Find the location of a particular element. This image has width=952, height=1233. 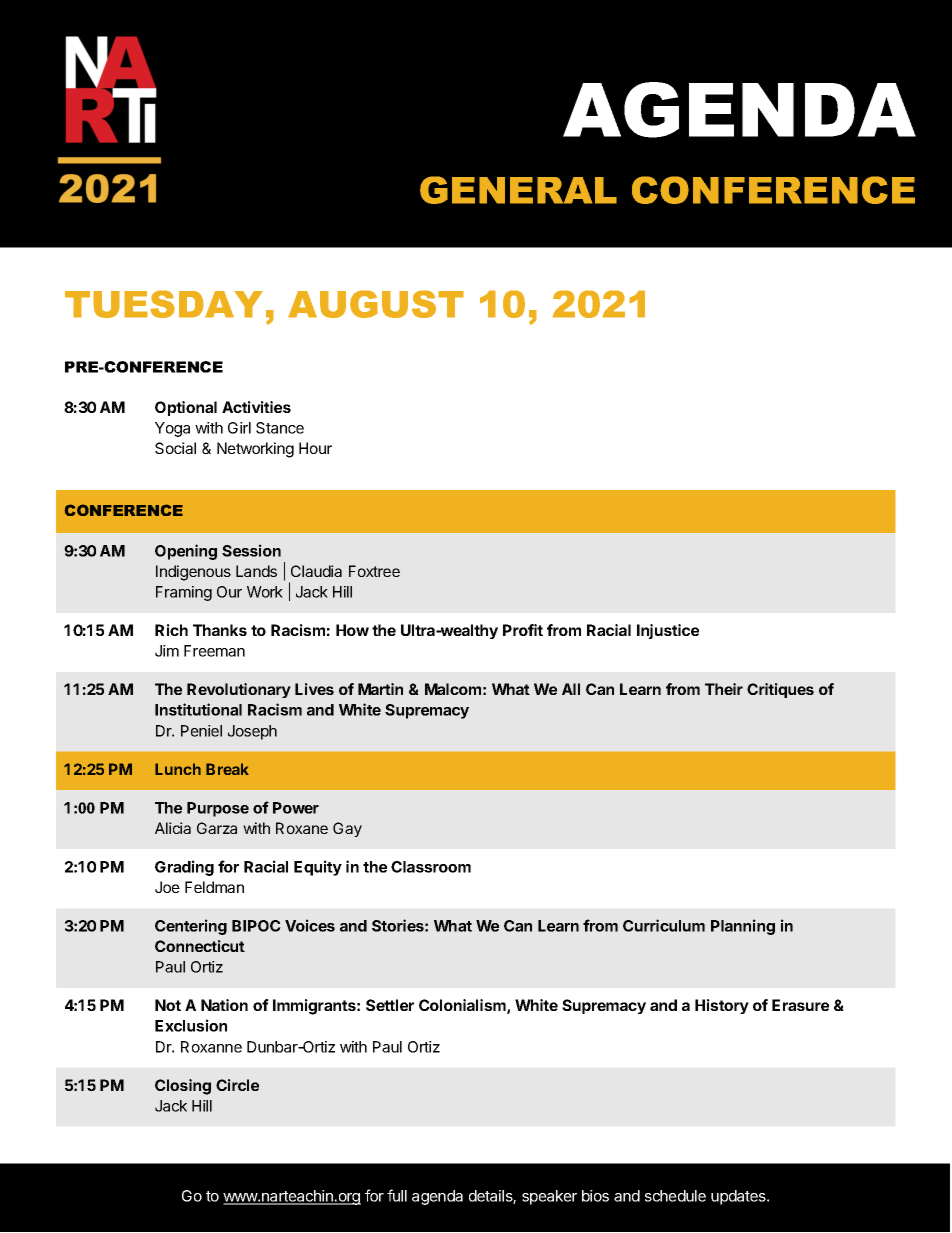

All is located at coordinates (571, 689).
